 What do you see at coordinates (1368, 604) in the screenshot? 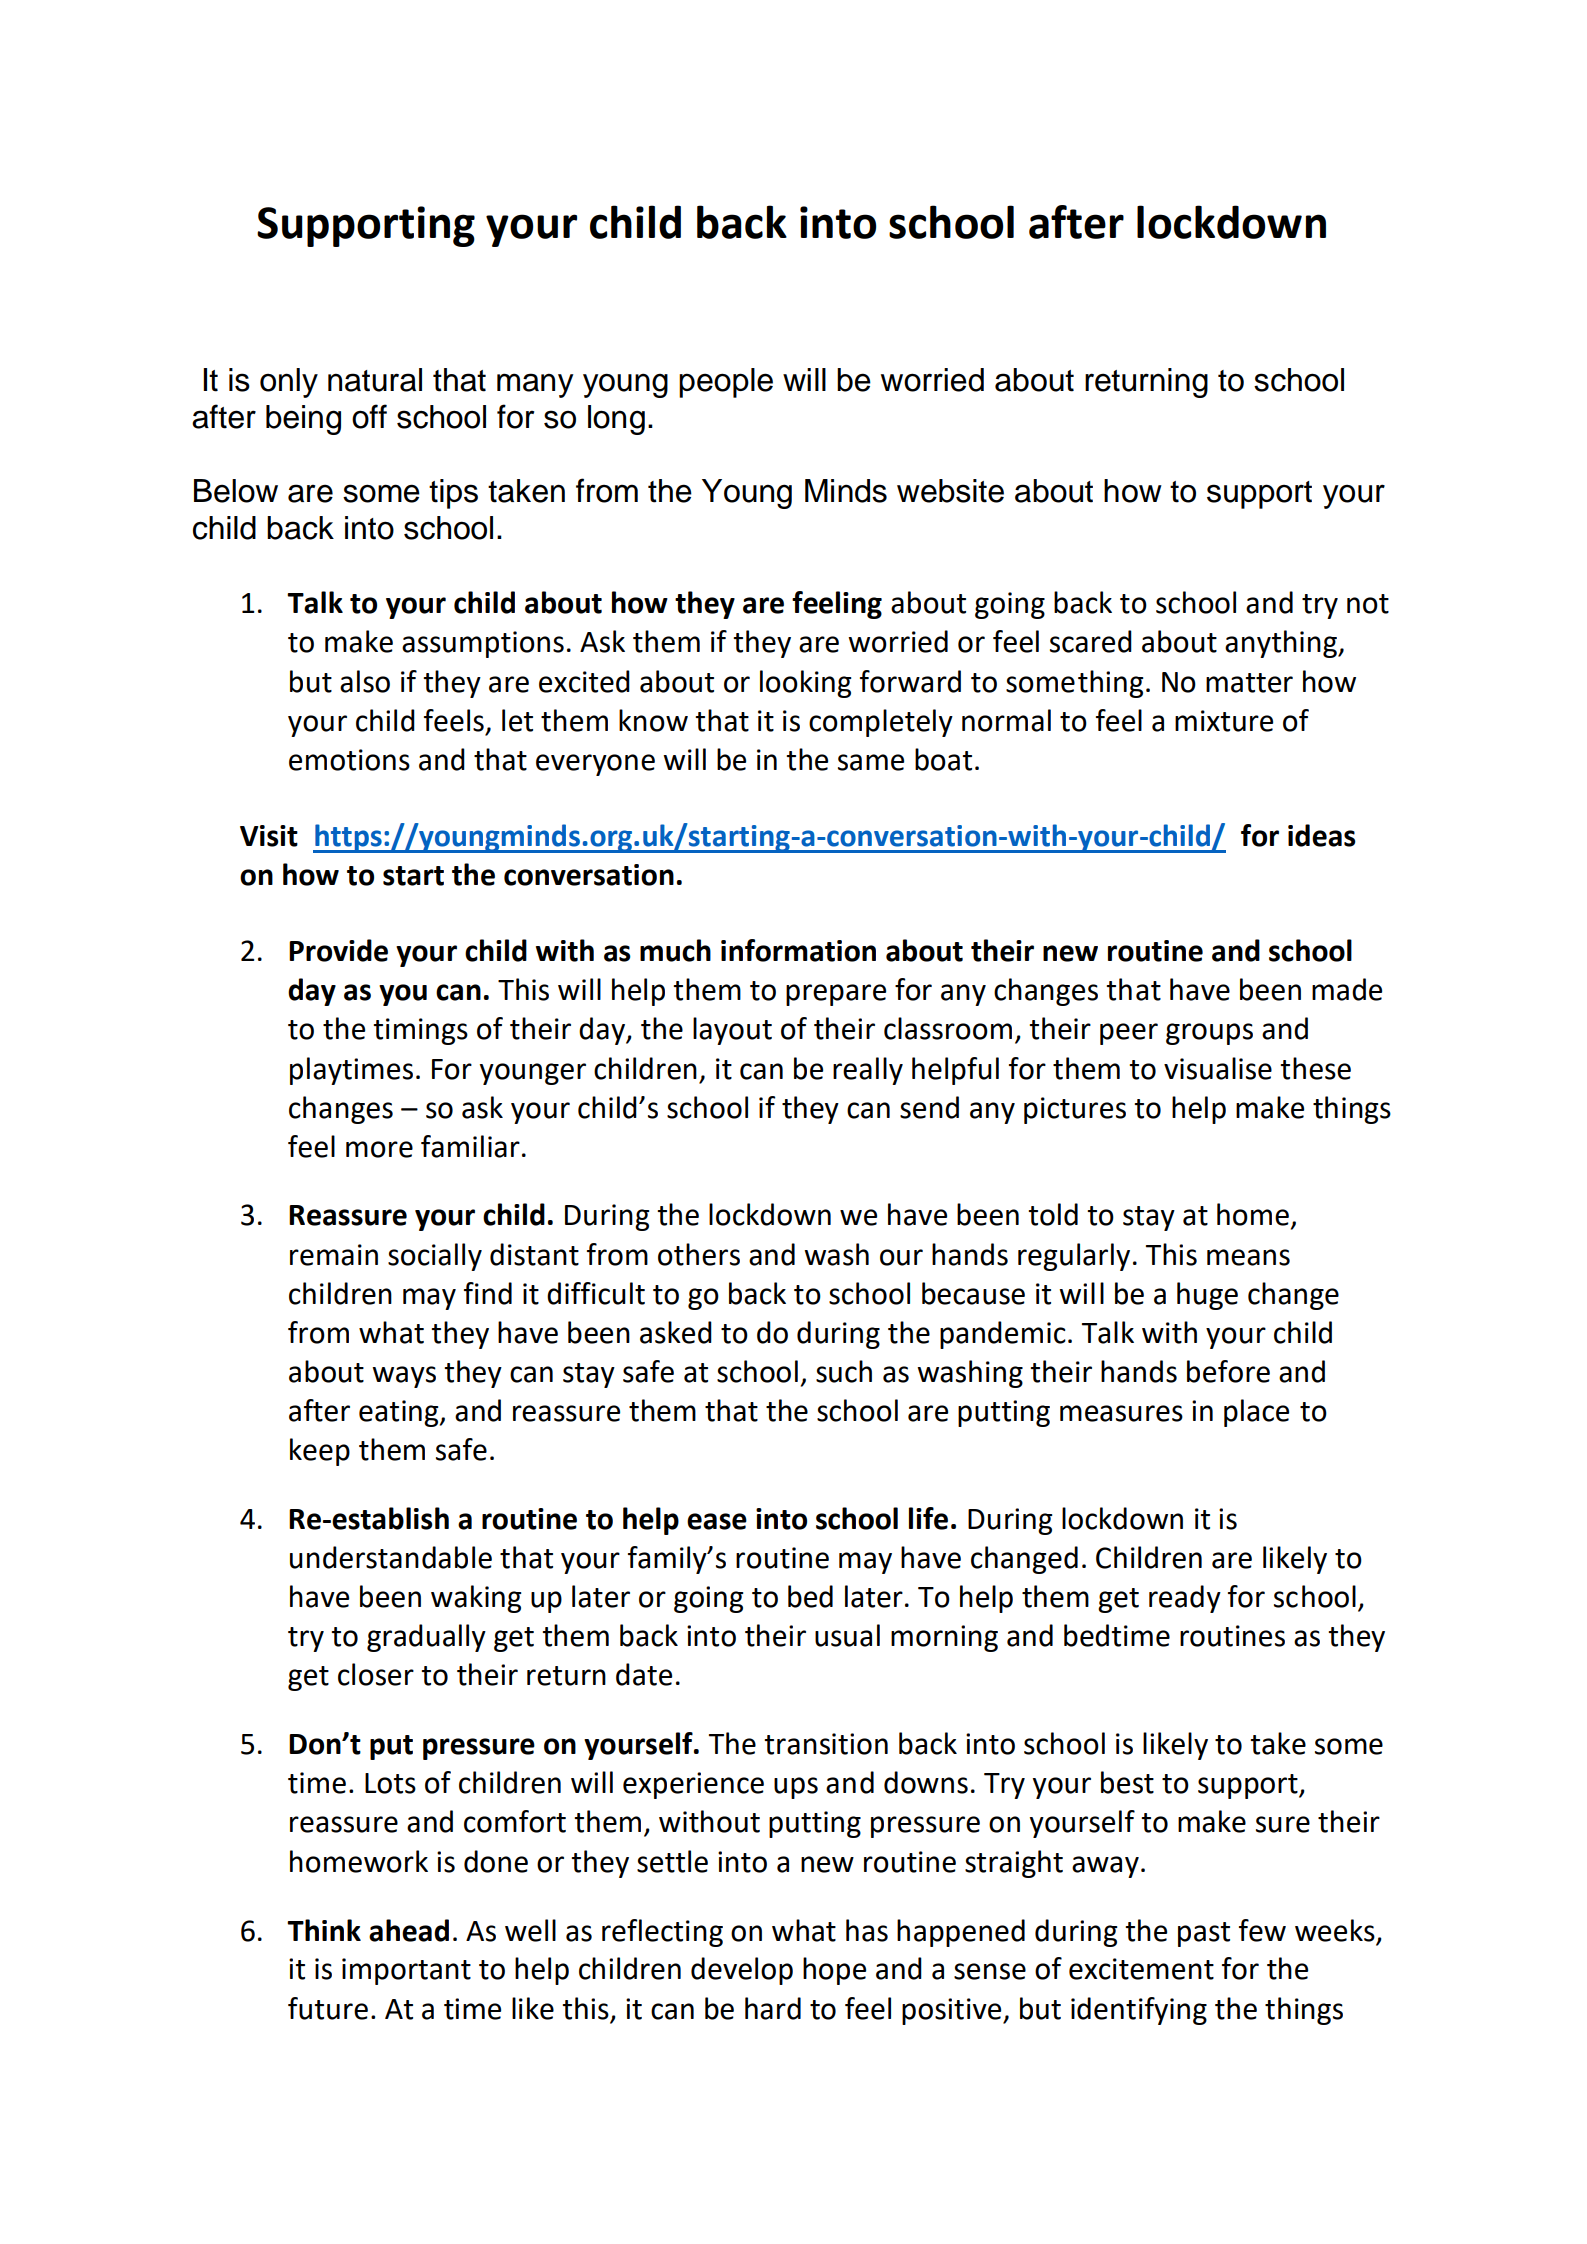
I see `not` at bounding box center [1368, 604].
